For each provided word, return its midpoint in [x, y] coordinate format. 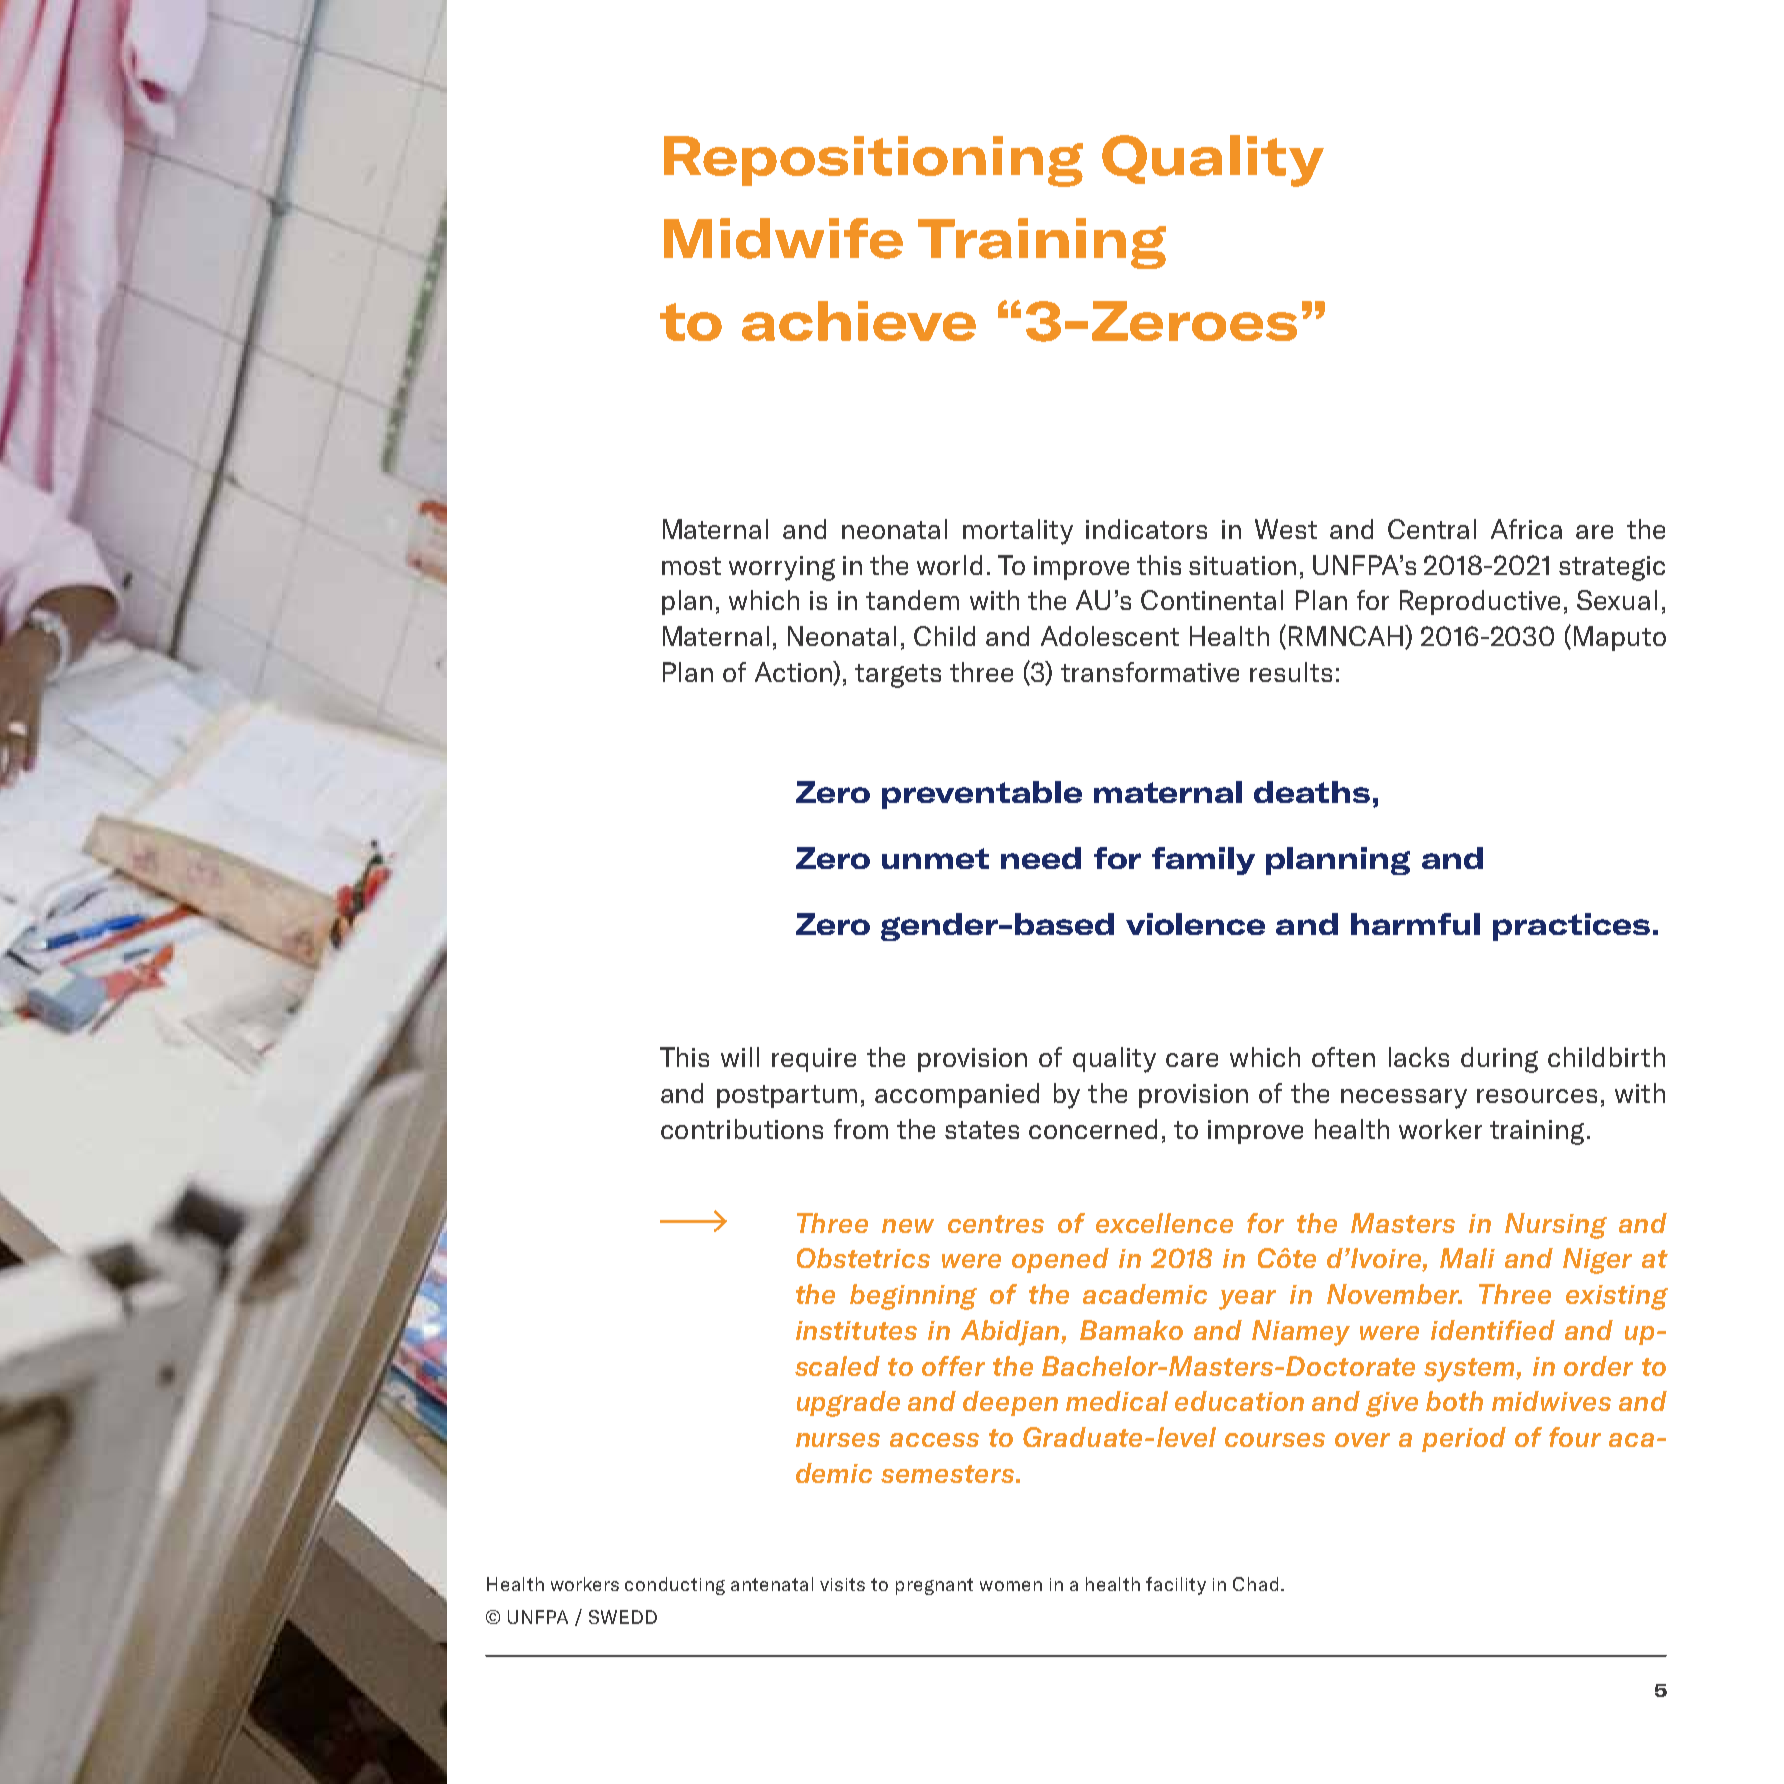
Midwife [783, 238]
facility [1176, 1586]
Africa [1526, 529]
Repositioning [873, 161]
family [1203, 861]
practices [1571, 927]
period [1464, 1439]
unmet [935, 858]
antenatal [772, 1584]
